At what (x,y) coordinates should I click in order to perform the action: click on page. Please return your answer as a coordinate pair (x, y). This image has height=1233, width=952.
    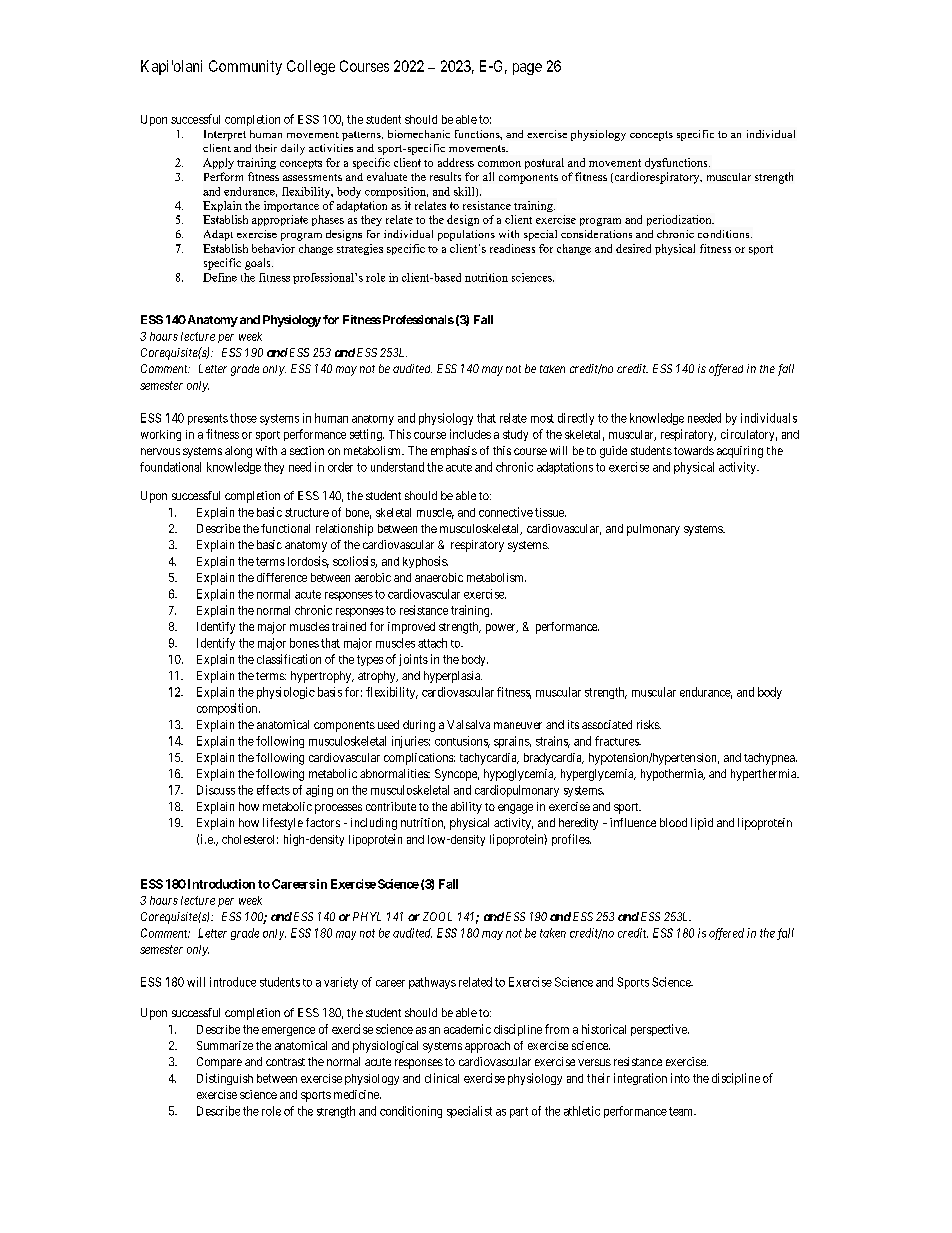
    Looking at the image, I should click on (527, 69).
